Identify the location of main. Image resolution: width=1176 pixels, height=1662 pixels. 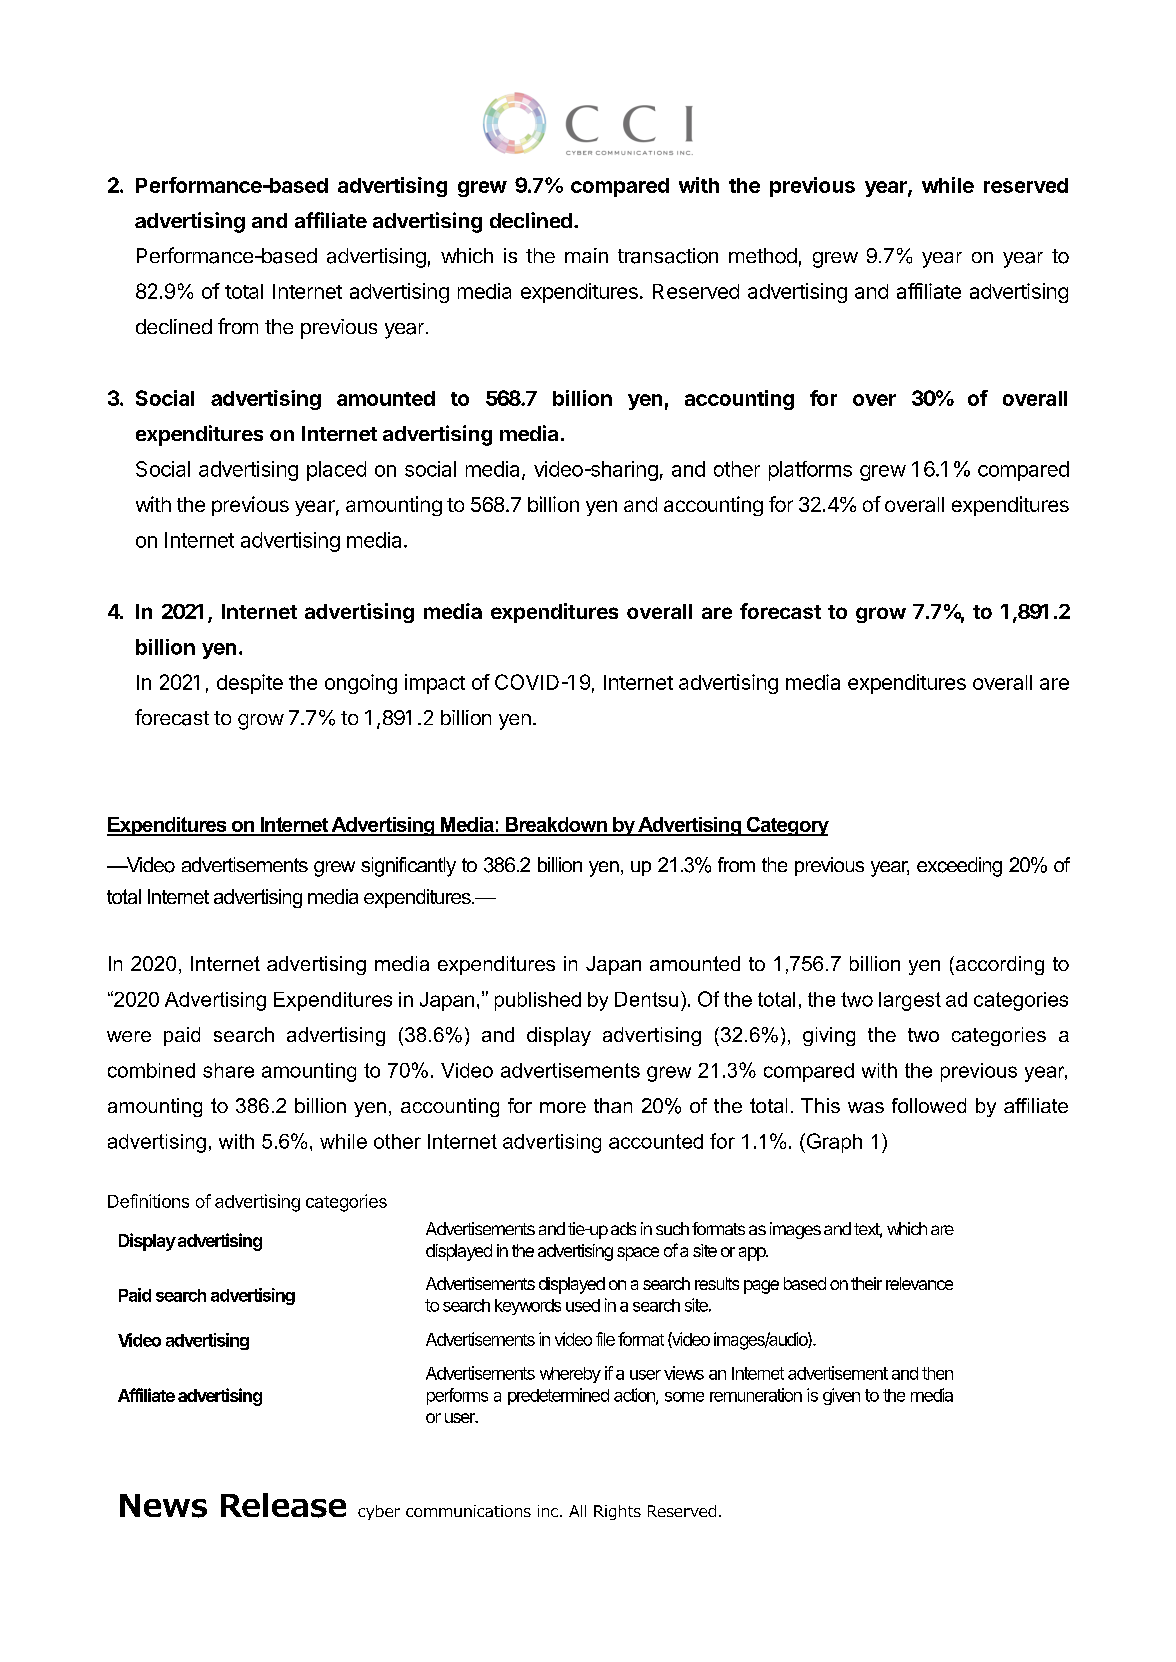
(586, 255).
